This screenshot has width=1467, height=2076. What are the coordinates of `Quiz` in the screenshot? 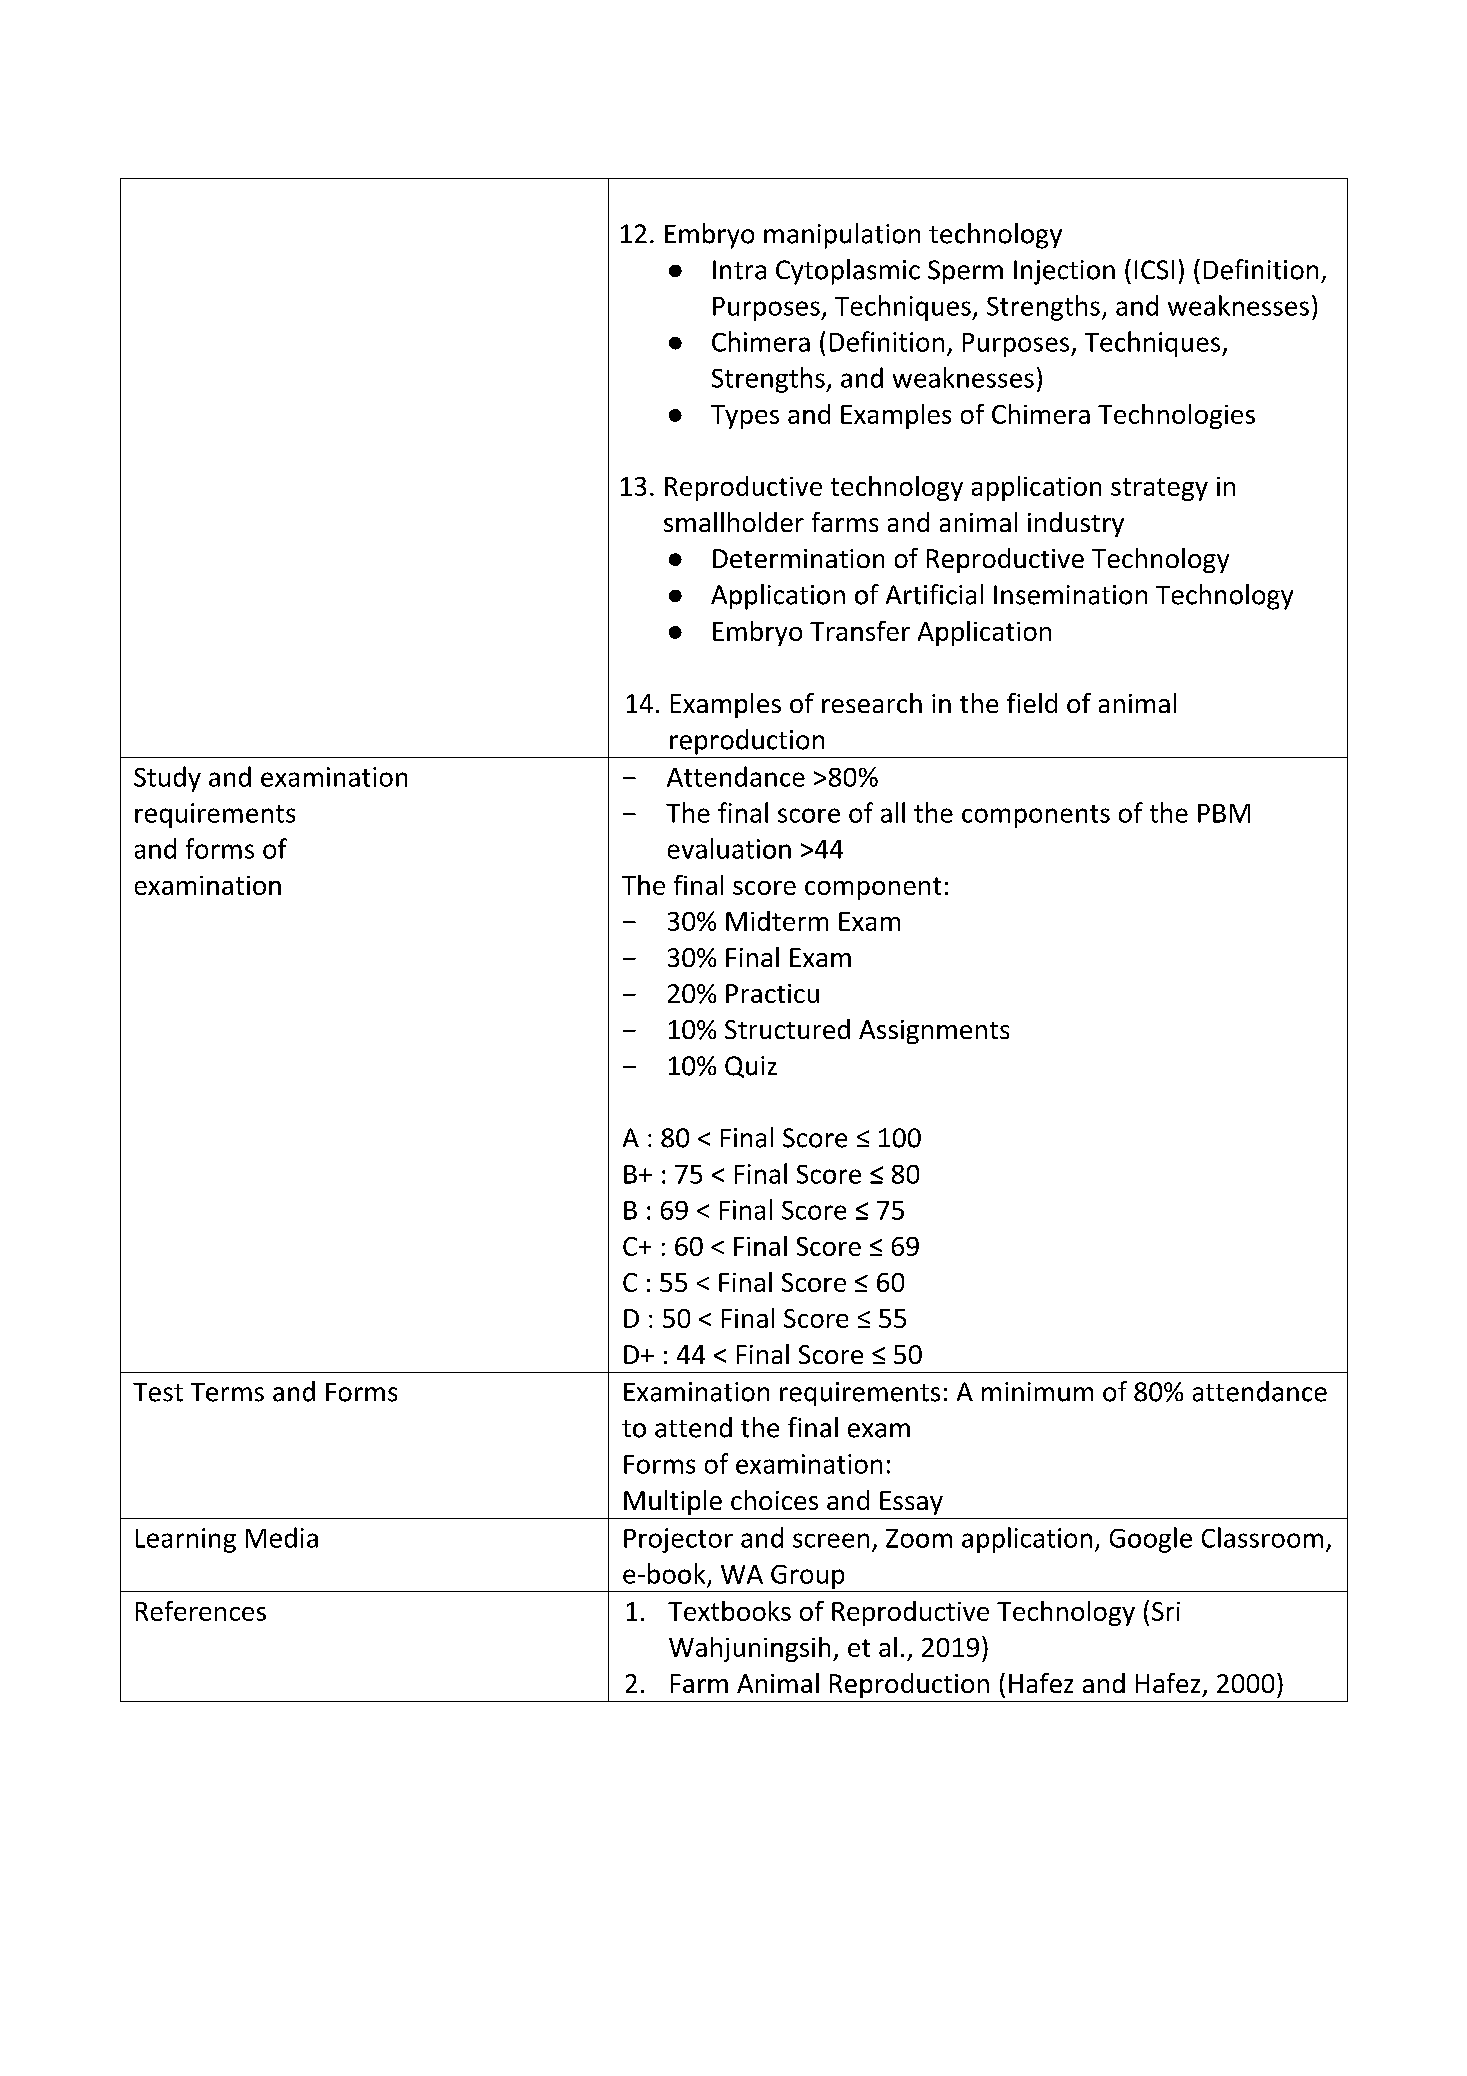 It's located at (751, 1067).
